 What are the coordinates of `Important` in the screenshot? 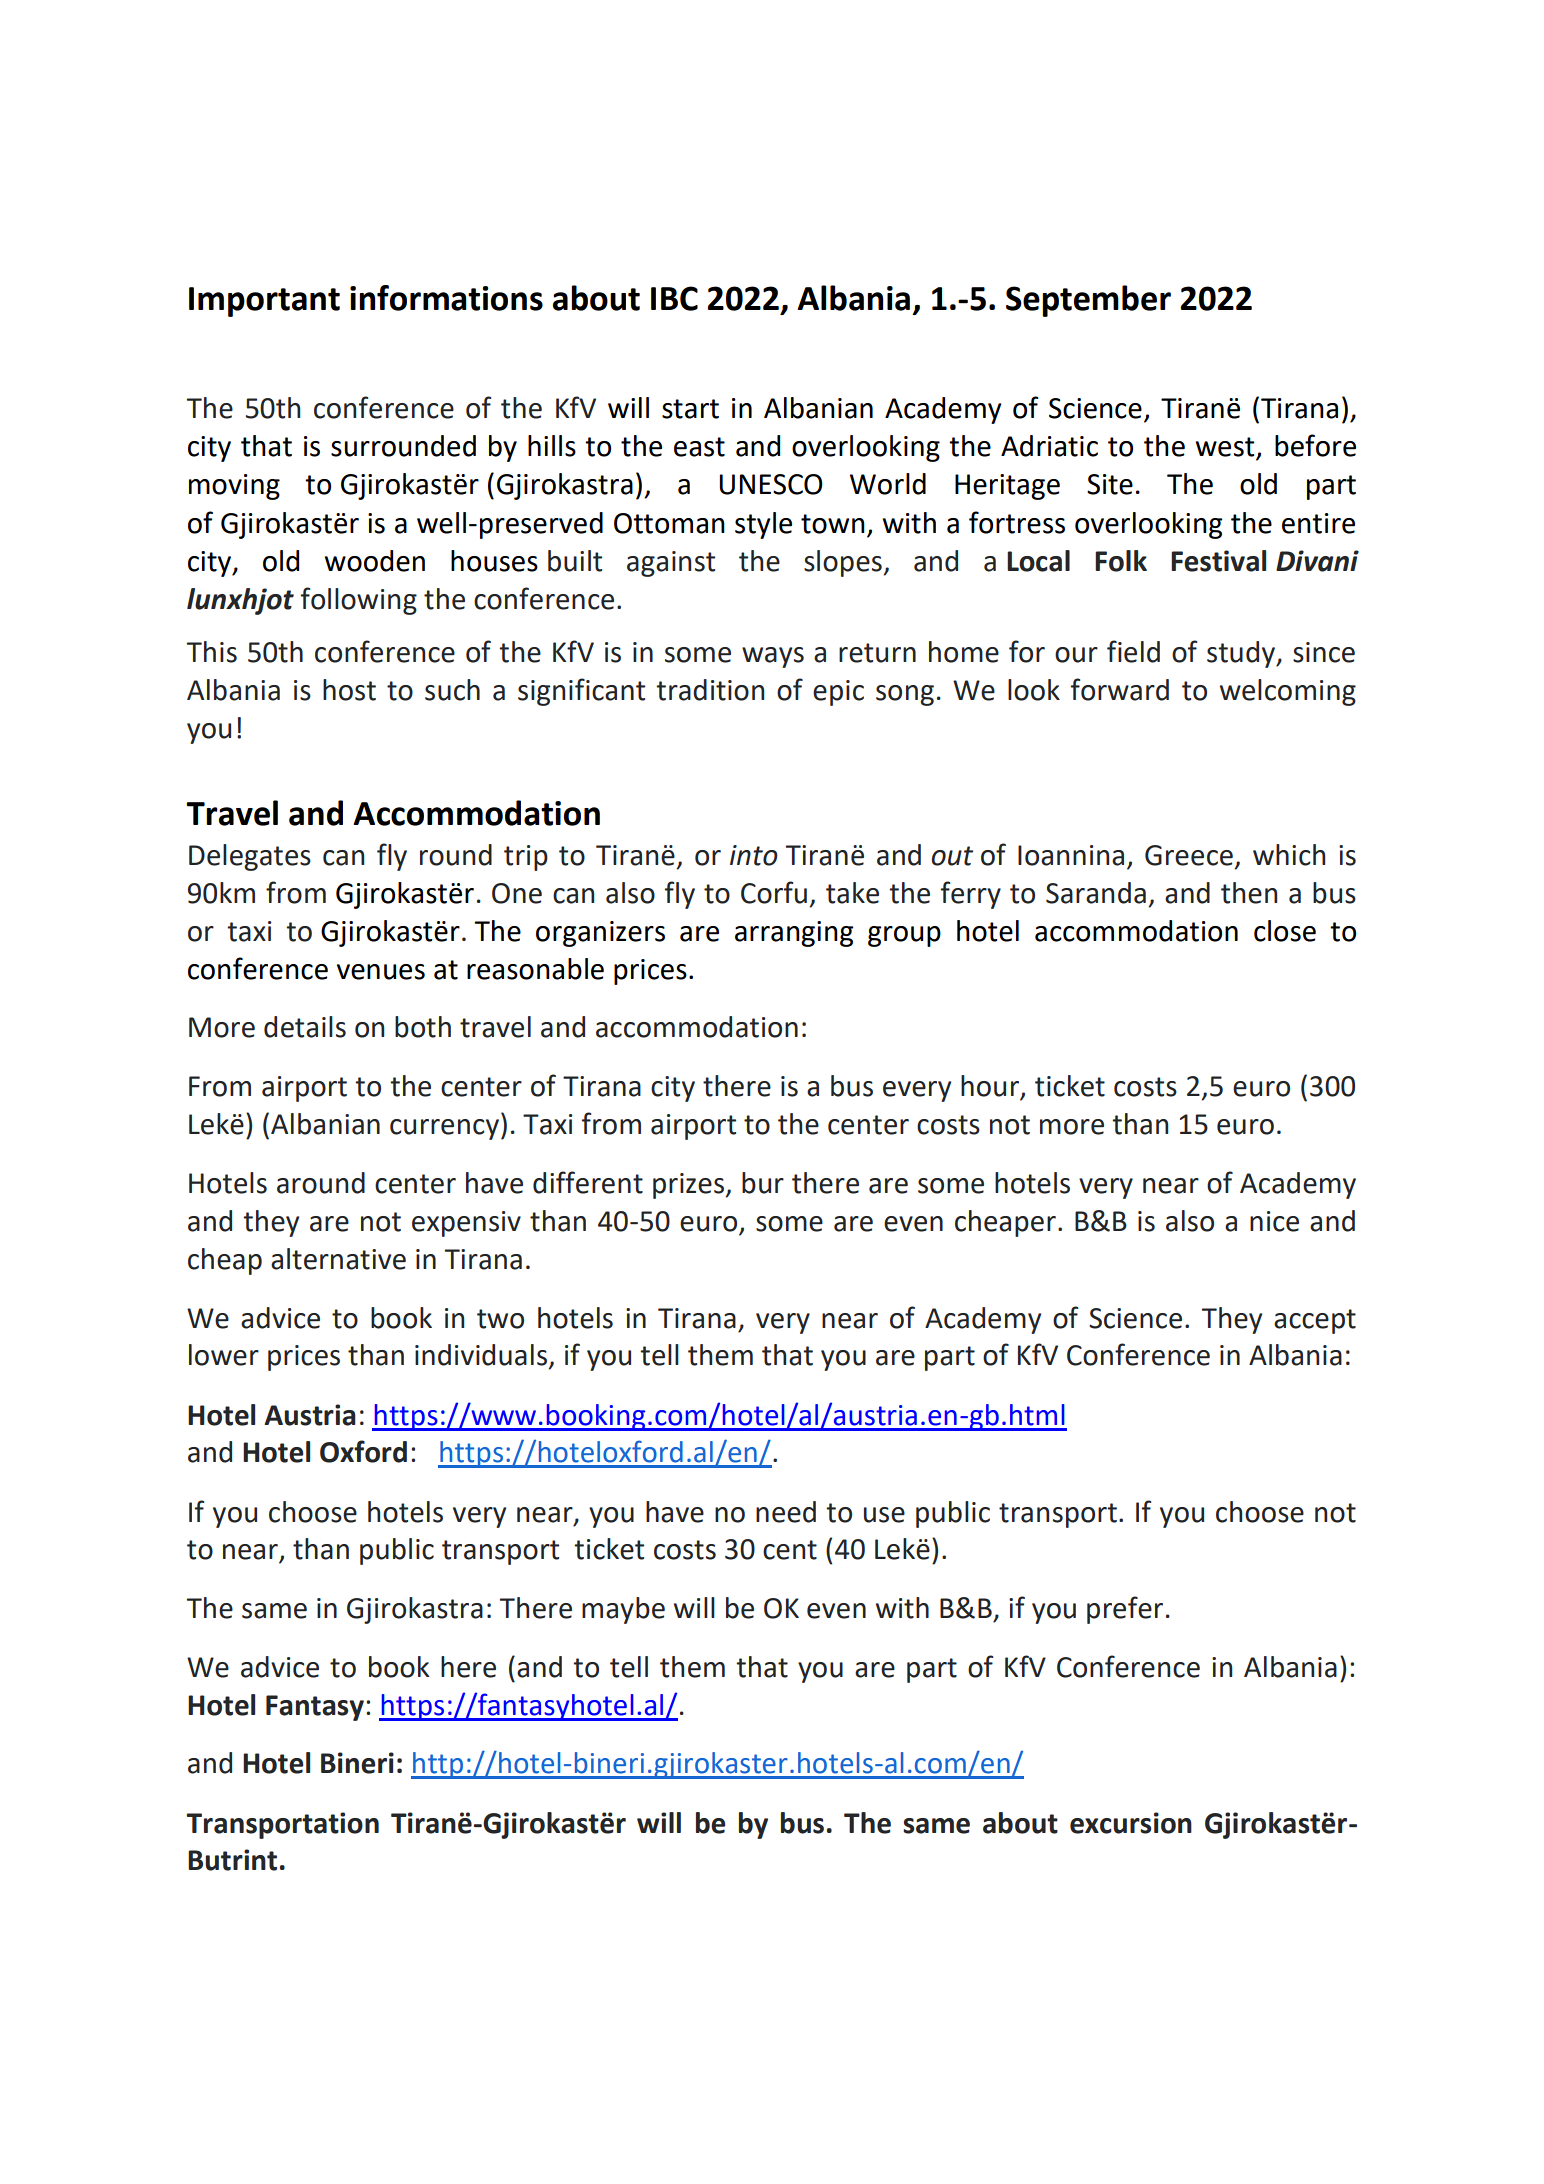 It's located at (264, 302).
